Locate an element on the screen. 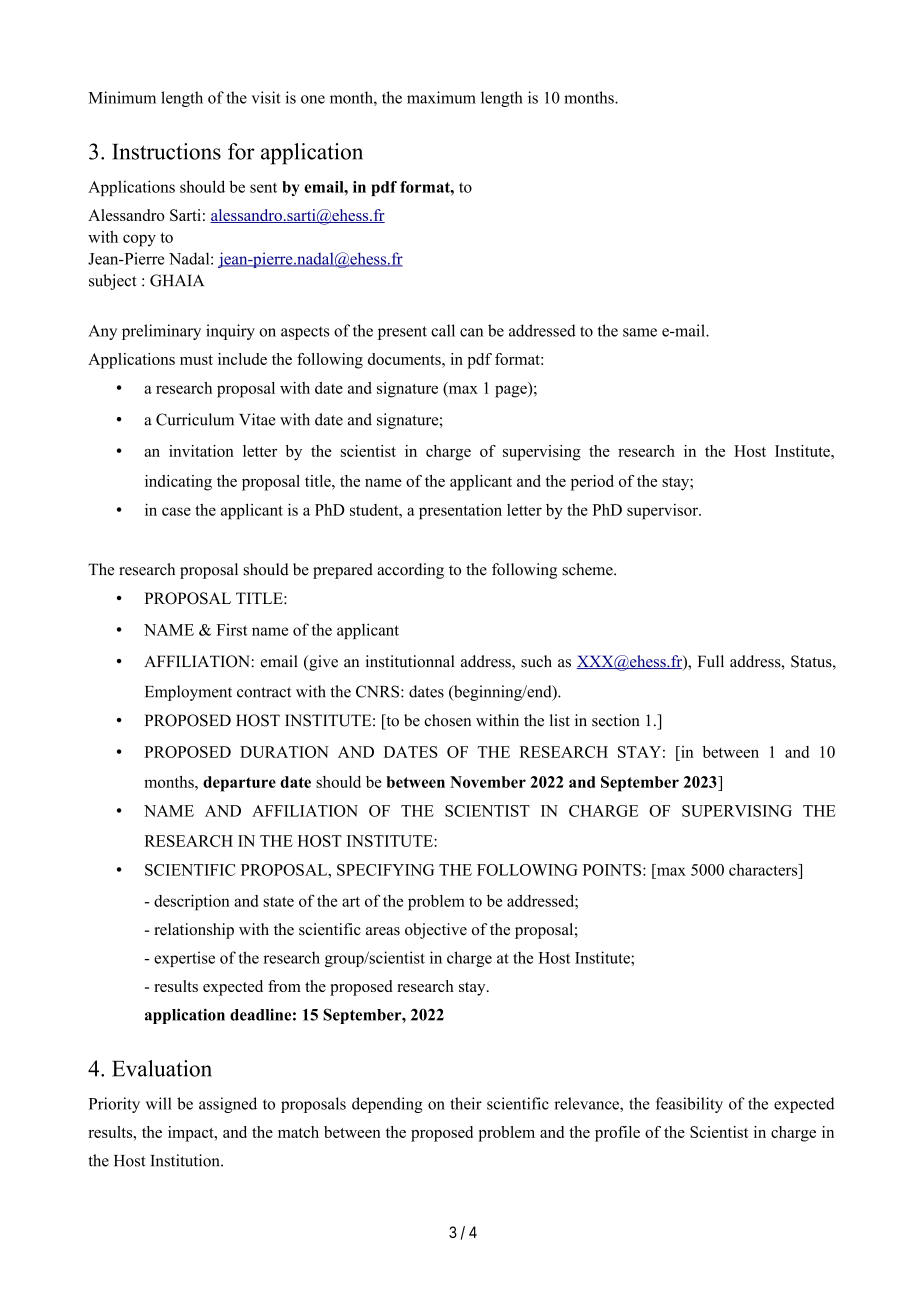  description is located at coordinates (192, 902).
